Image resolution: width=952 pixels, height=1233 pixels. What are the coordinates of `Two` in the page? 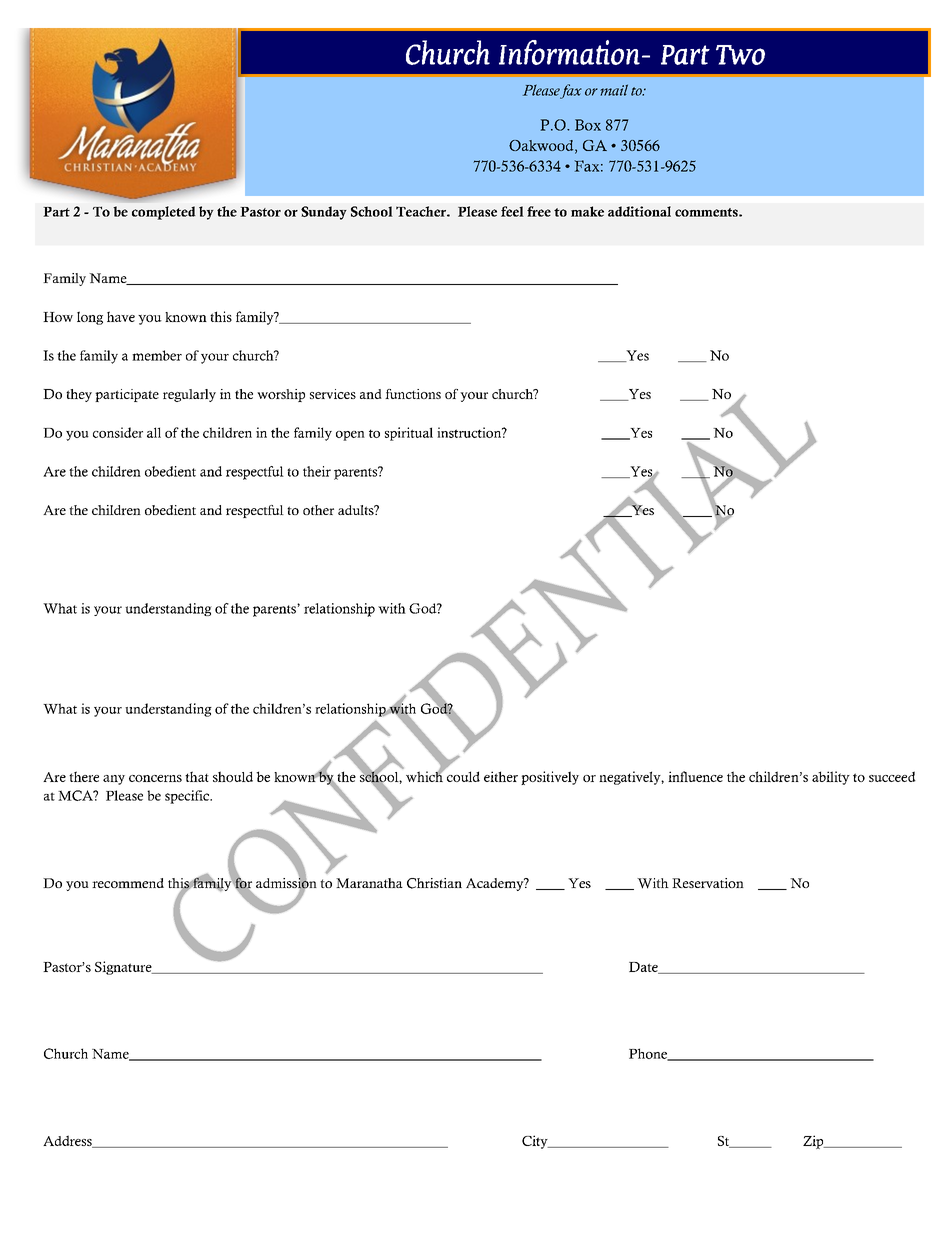 It's located at (740, 55).
